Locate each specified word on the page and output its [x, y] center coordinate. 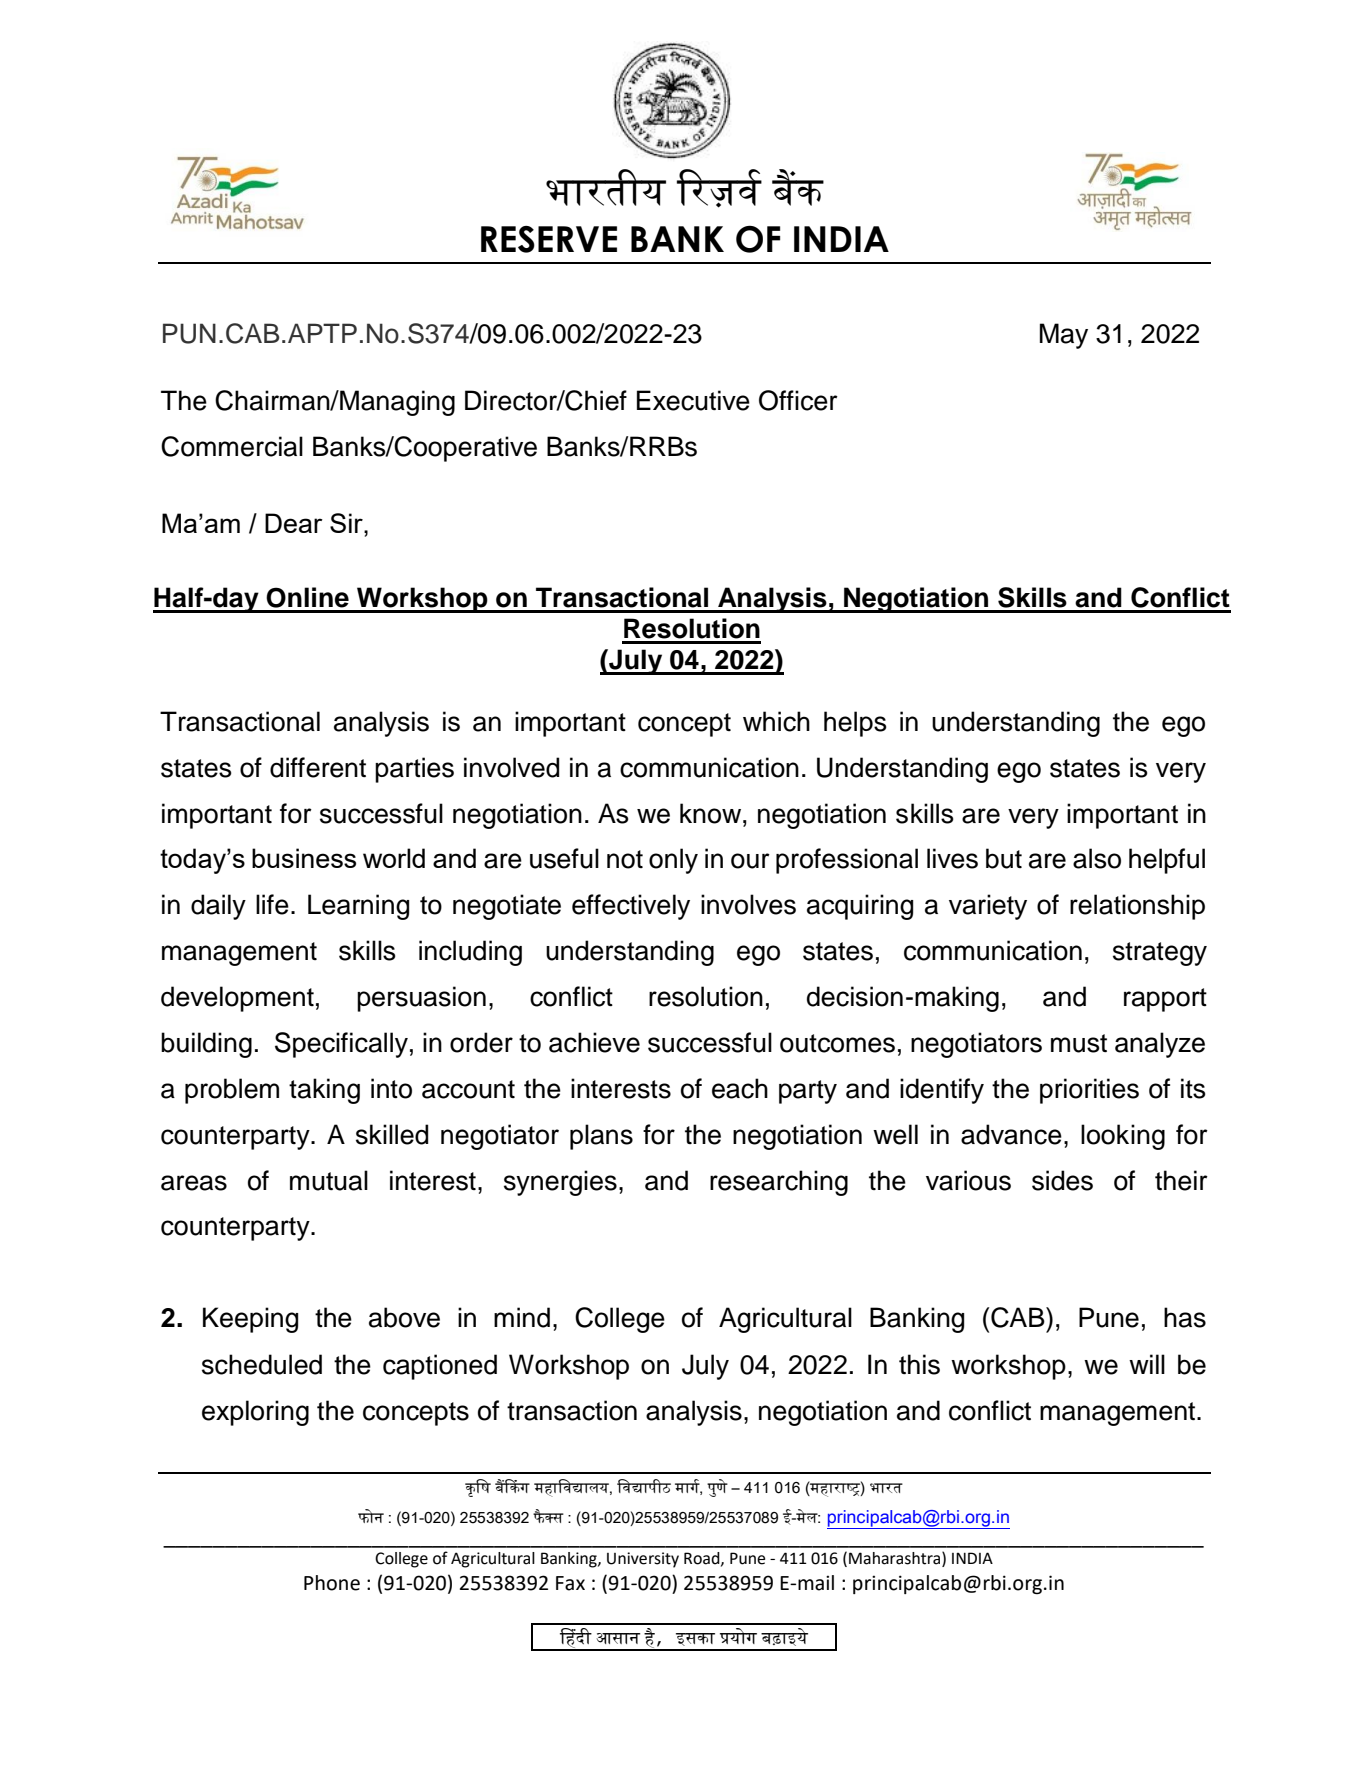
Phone [332, 1583]
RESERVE [549, 239]
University [643, 1560]
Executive [693, 400]
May [1064, 336]
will [1147, 1364]
